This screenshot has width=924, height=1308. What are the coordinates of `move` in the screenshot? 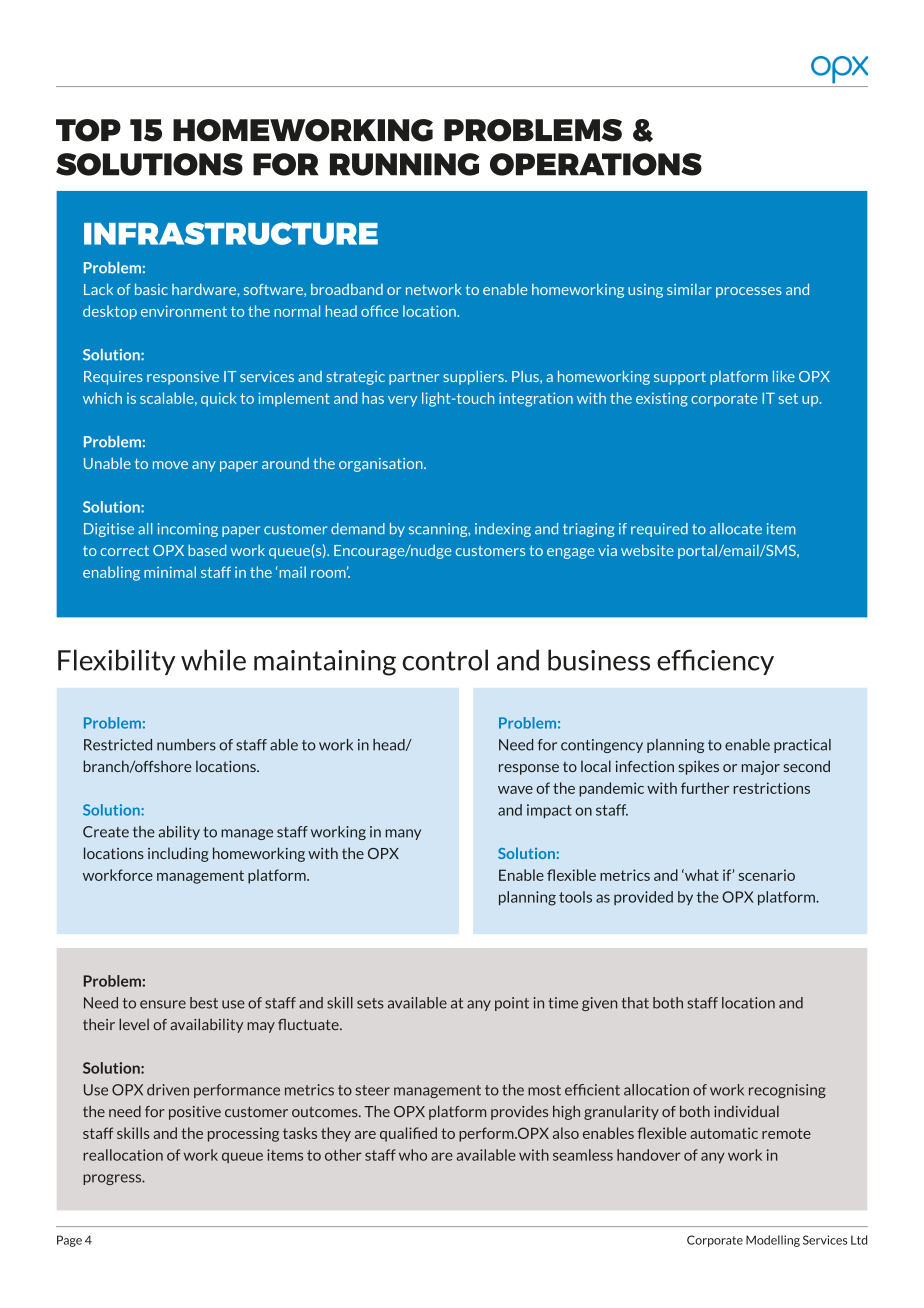 It's located at (170, 465).
